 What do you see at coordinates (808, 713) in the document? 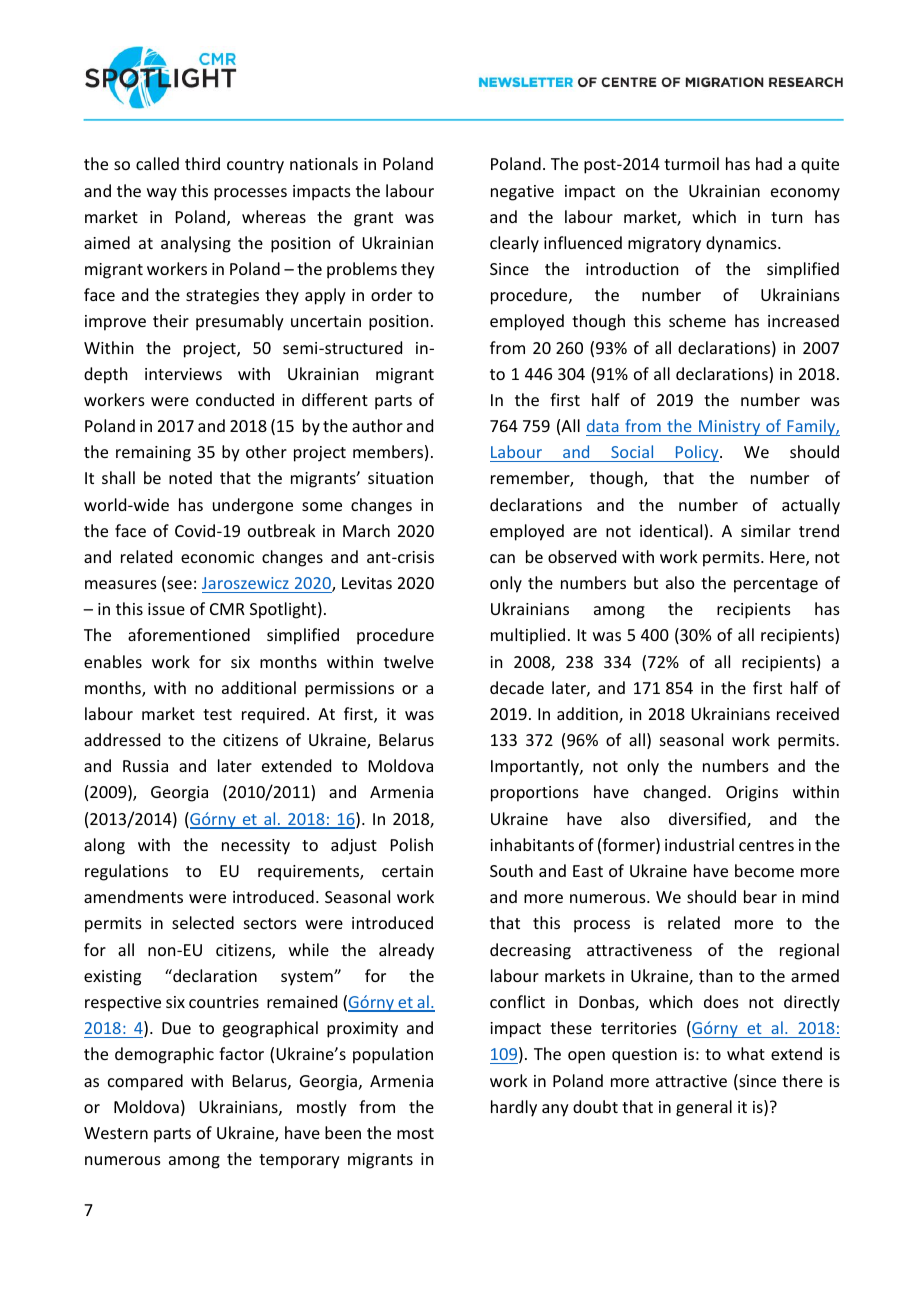
I see `received` at bounding box center [808, 713].
